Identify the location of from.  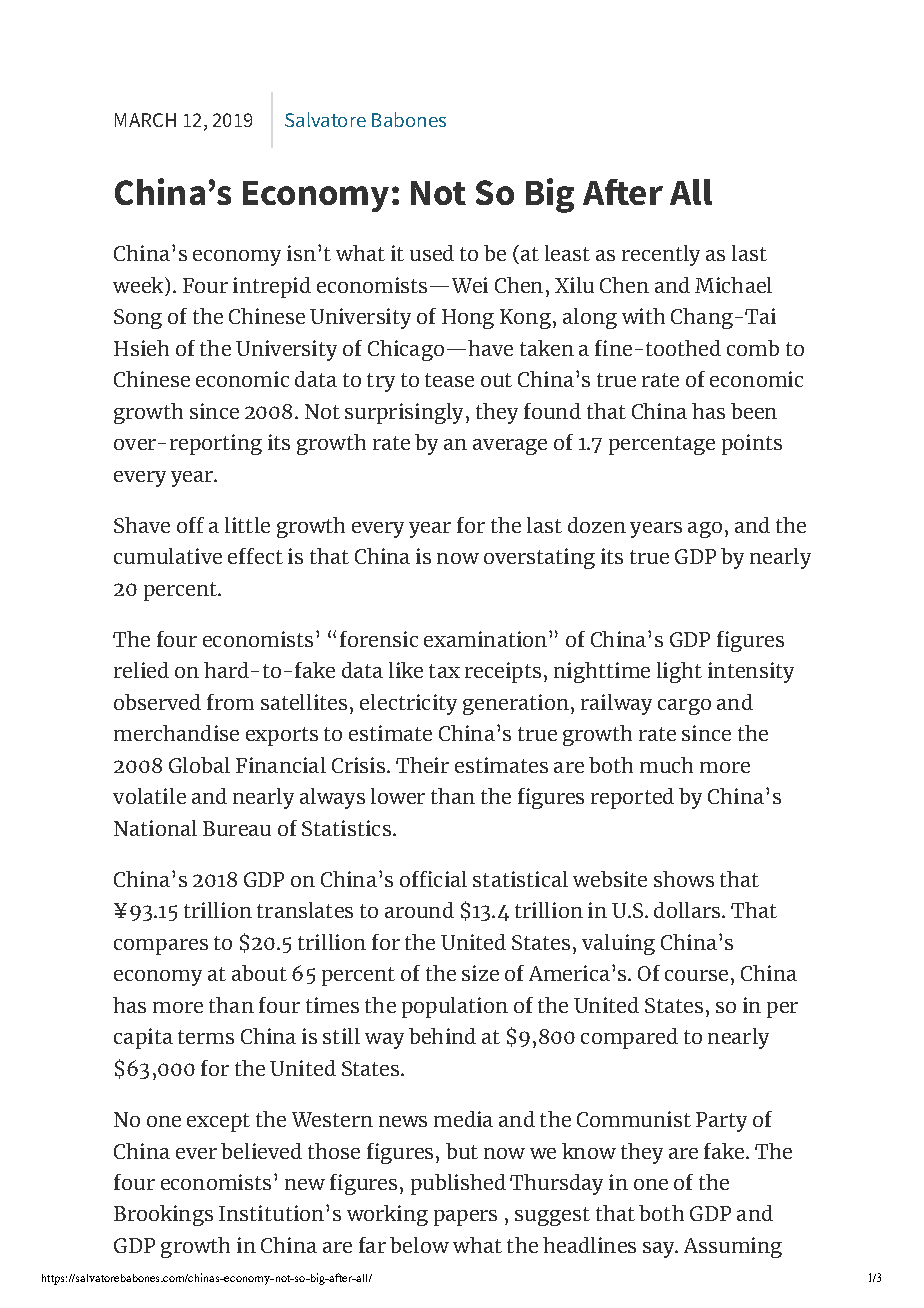
(230, 702).
